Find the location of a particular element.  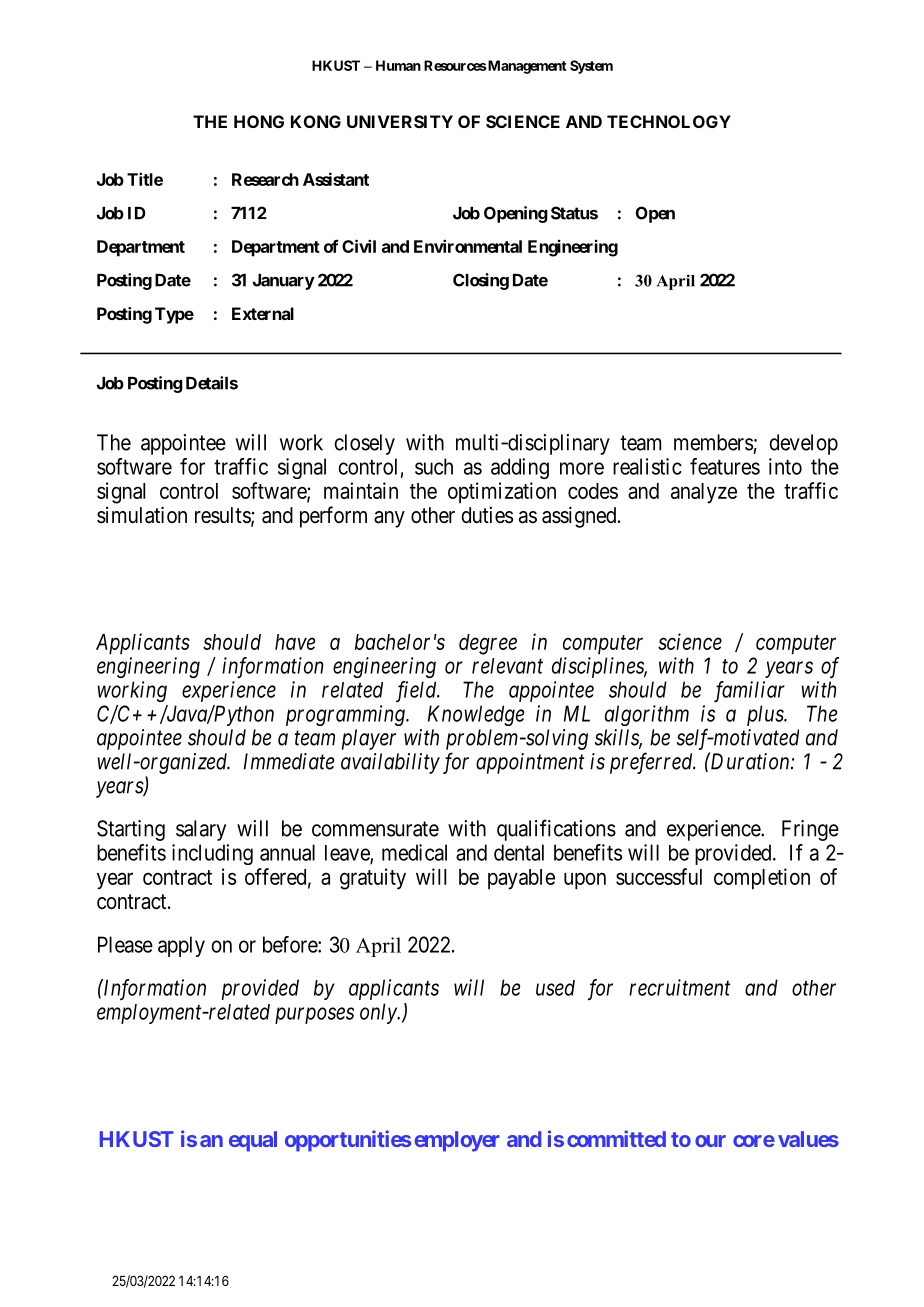

TECHNOLOGY is located at coordinates (669, 121).
